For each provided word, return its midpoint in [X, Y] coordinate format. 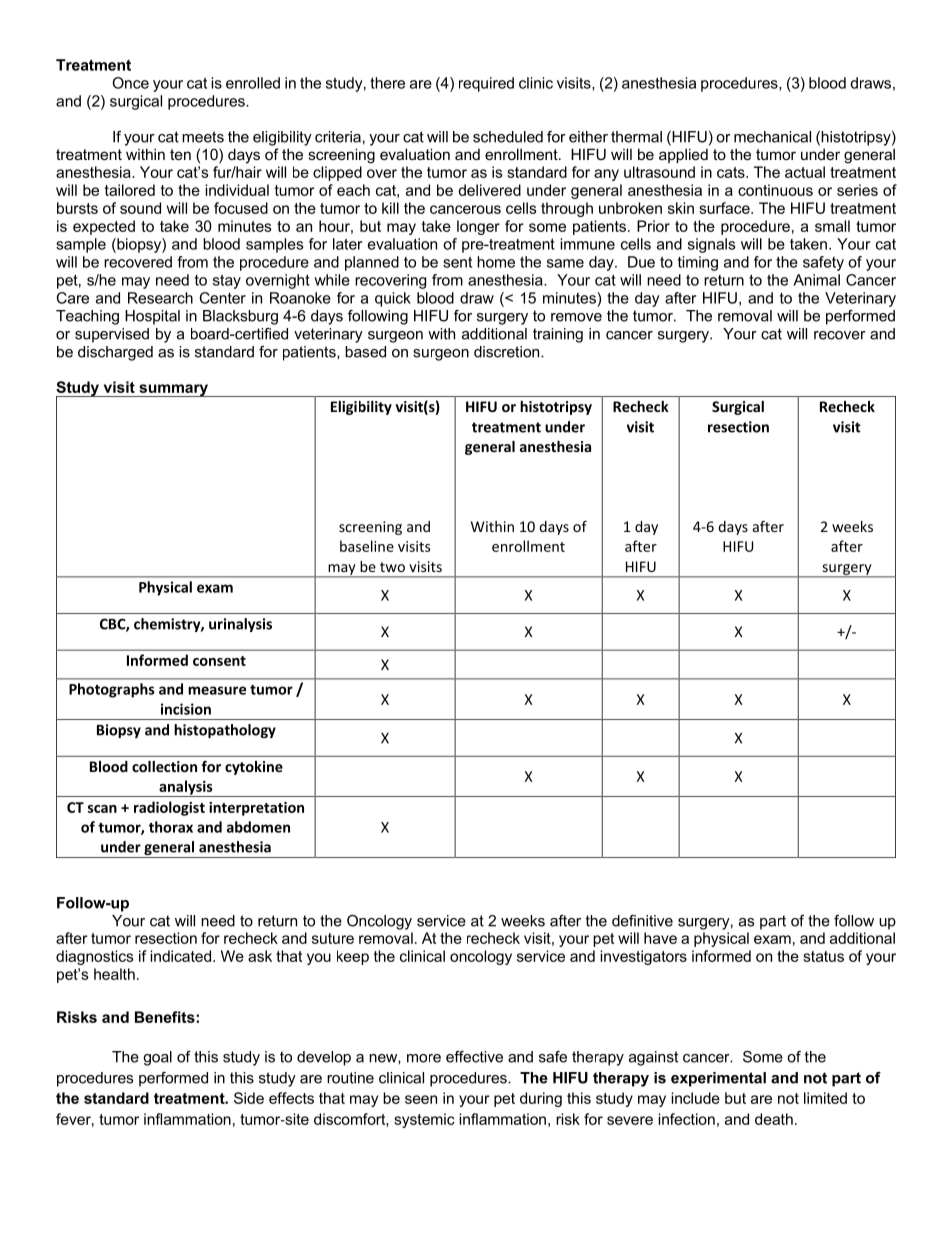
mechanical [772, 137]
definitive [642, 921]
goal [157, 1058]
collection [164, 766]
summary [173, 390]
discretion [508, 352]
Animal [816, 280]
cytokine [254, 768]
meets [203, 137]
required [486, 84]
